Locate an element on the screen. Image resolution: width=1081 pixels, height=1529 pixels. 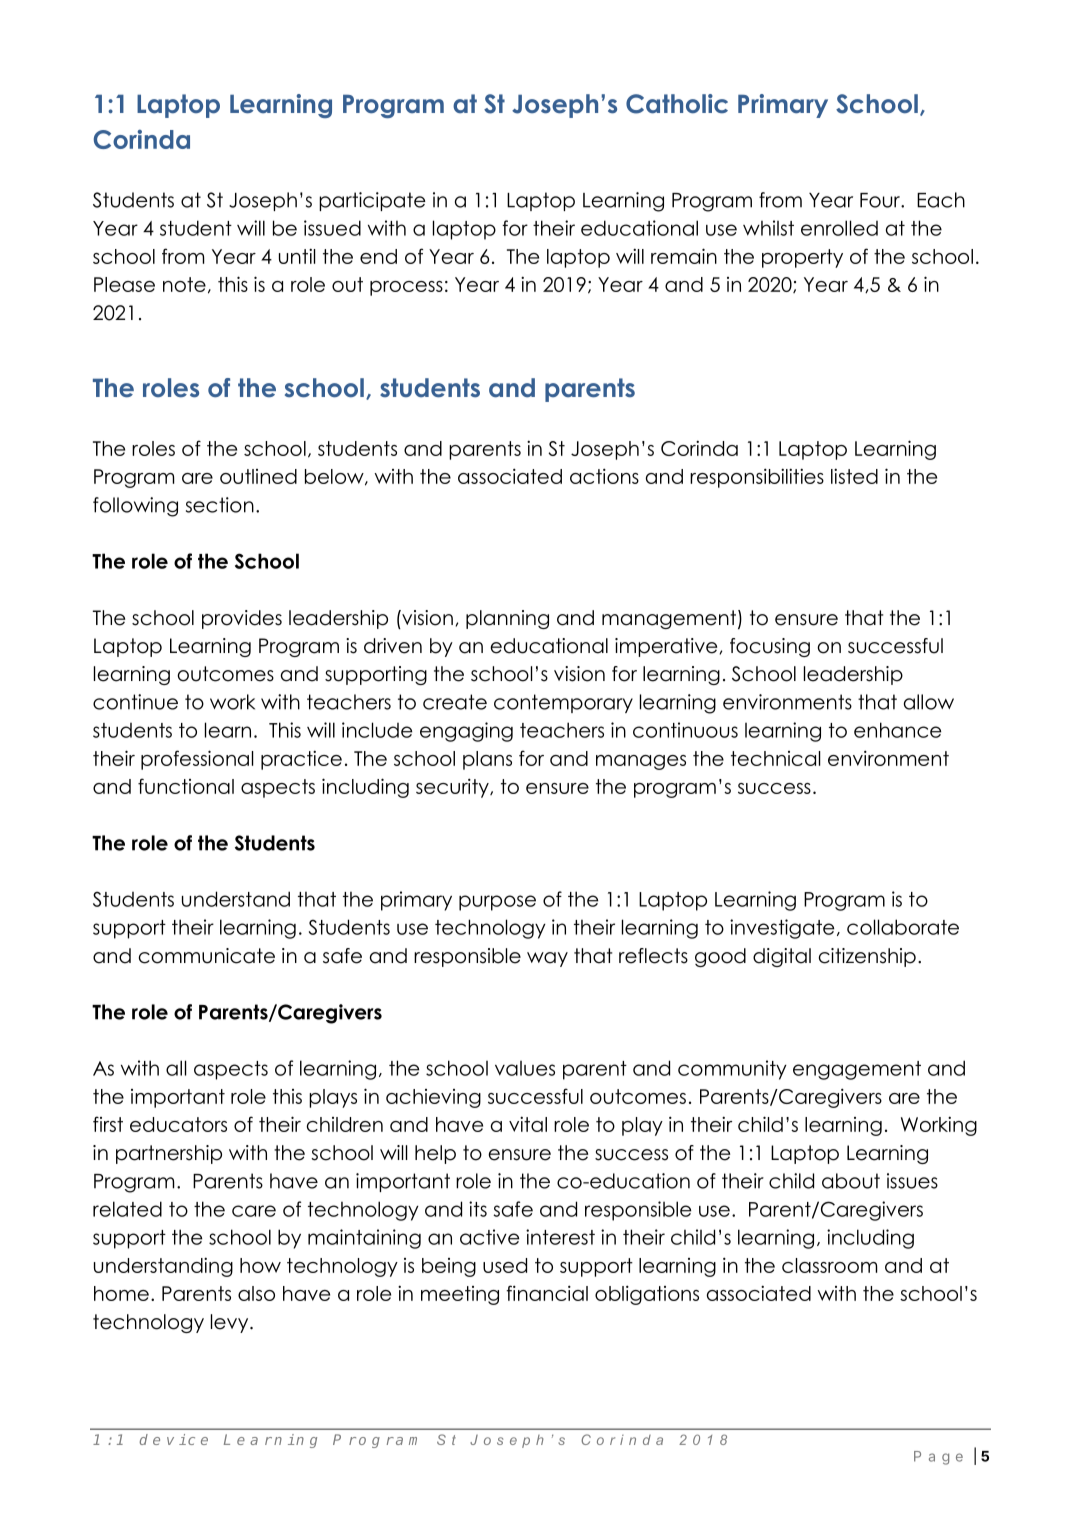
classroom is located at coordinates (829, 1265).
